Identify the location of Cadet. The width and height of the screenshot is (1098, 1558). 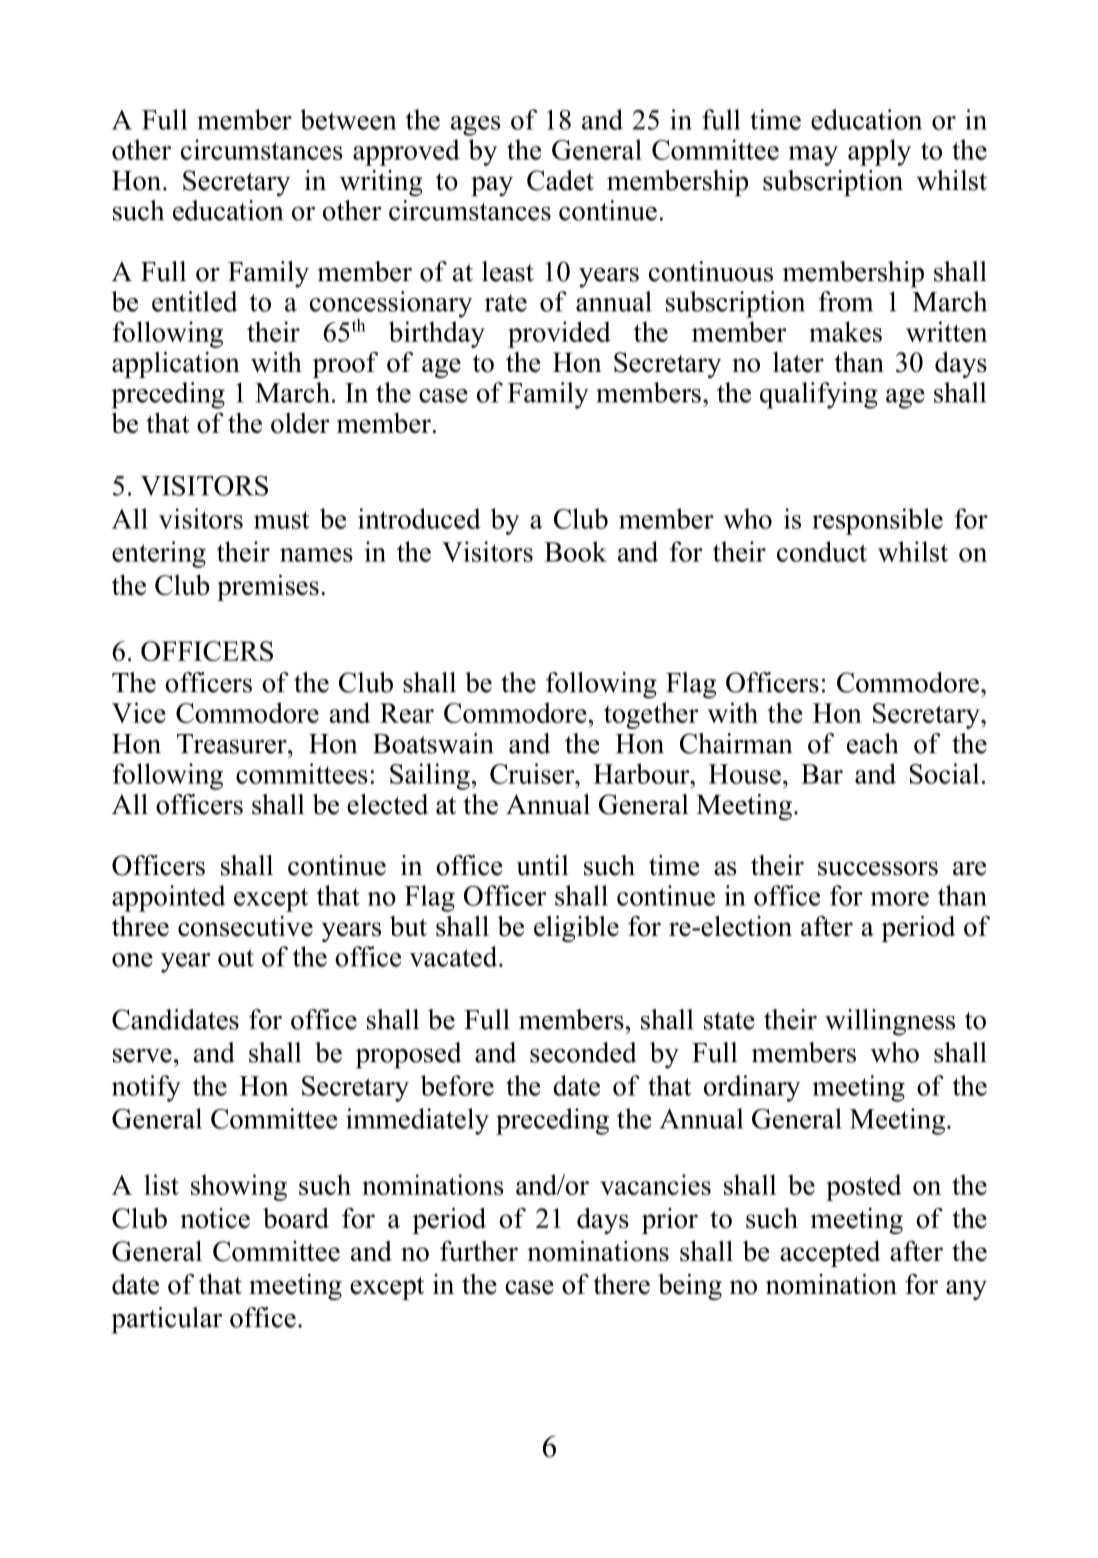
(560, 180).
